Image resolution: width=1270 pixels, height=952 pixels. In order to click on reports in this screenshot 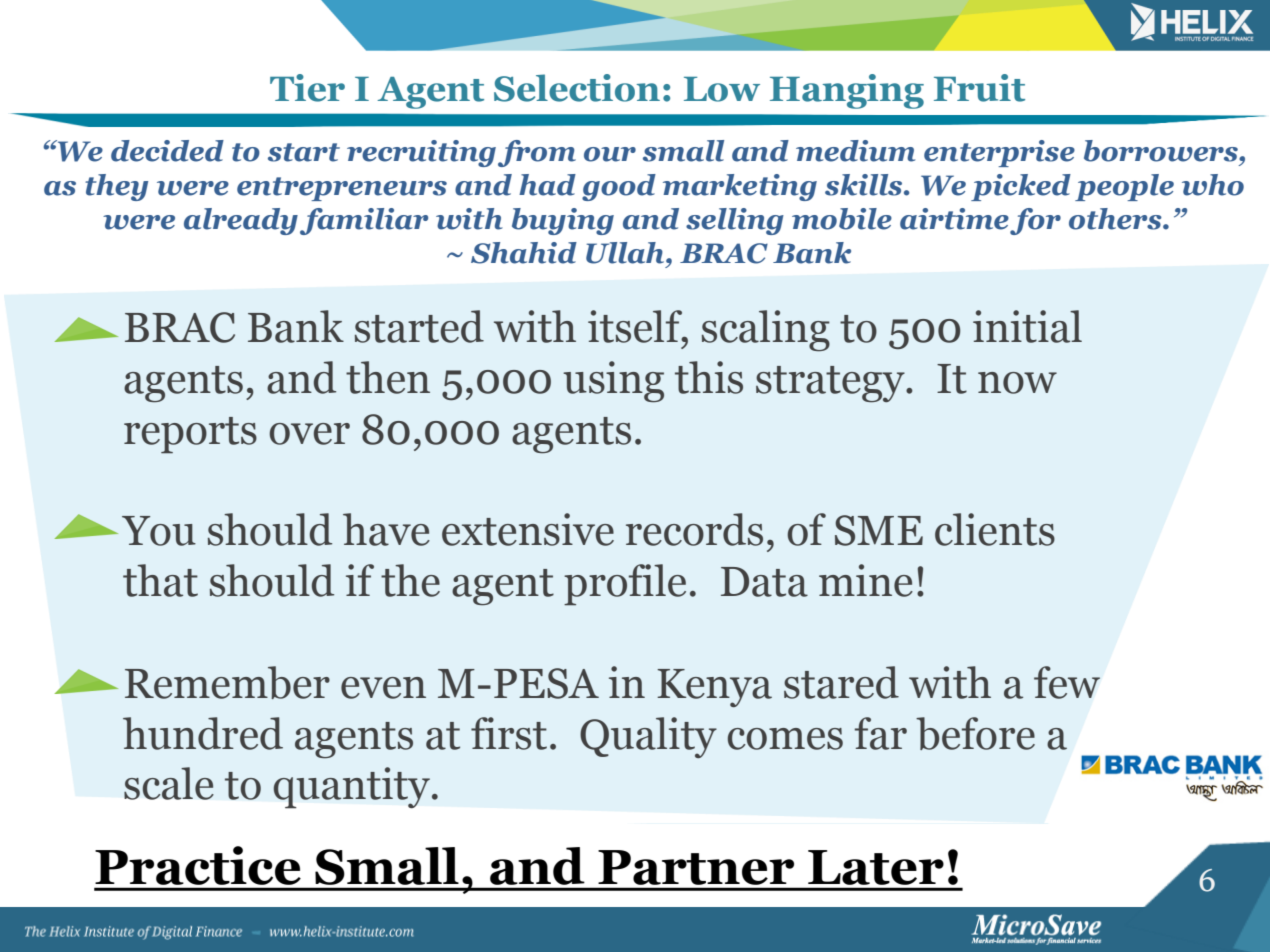, I will do `click(190, 435)`.
